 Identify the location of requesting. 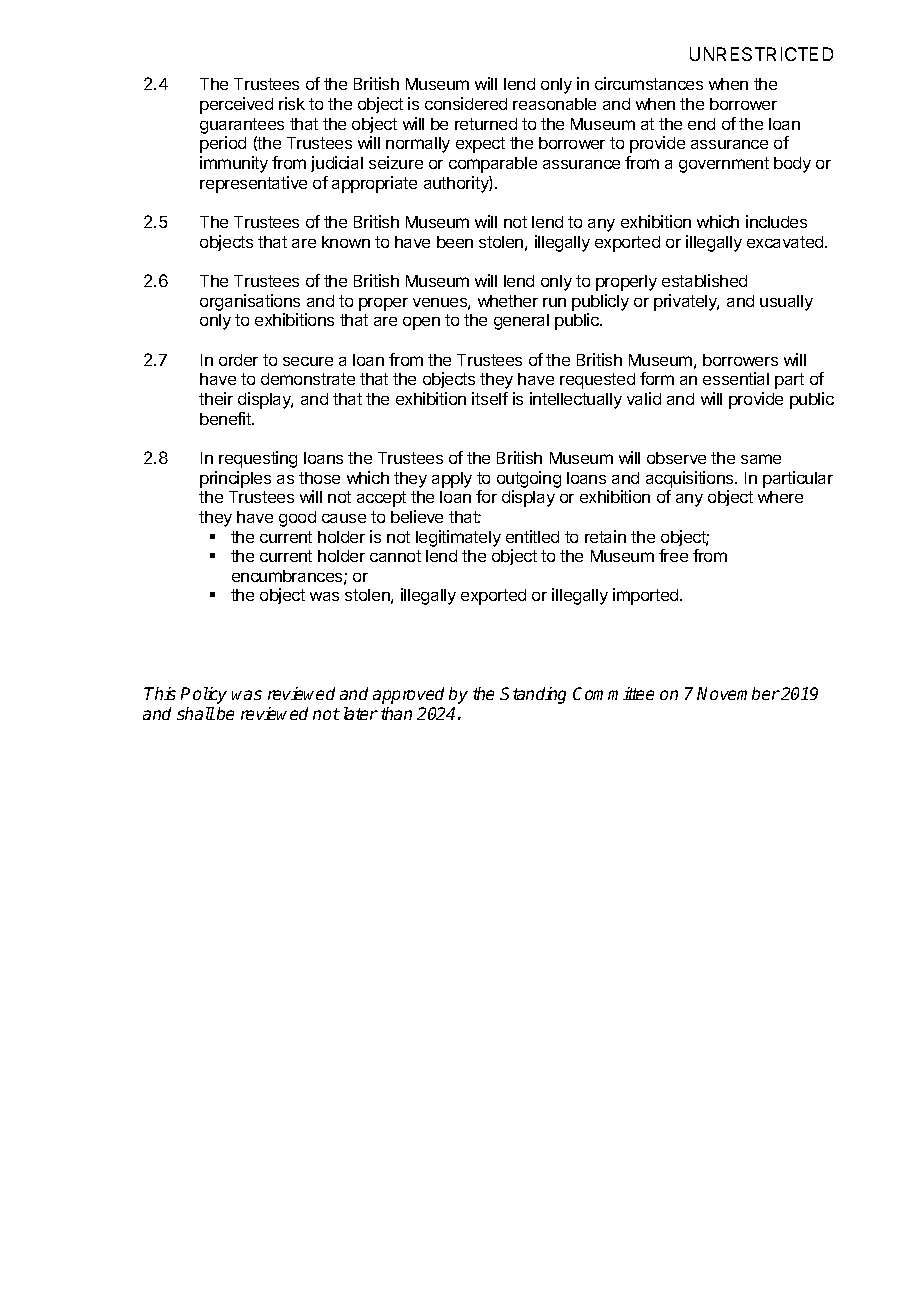
(258, 459).
